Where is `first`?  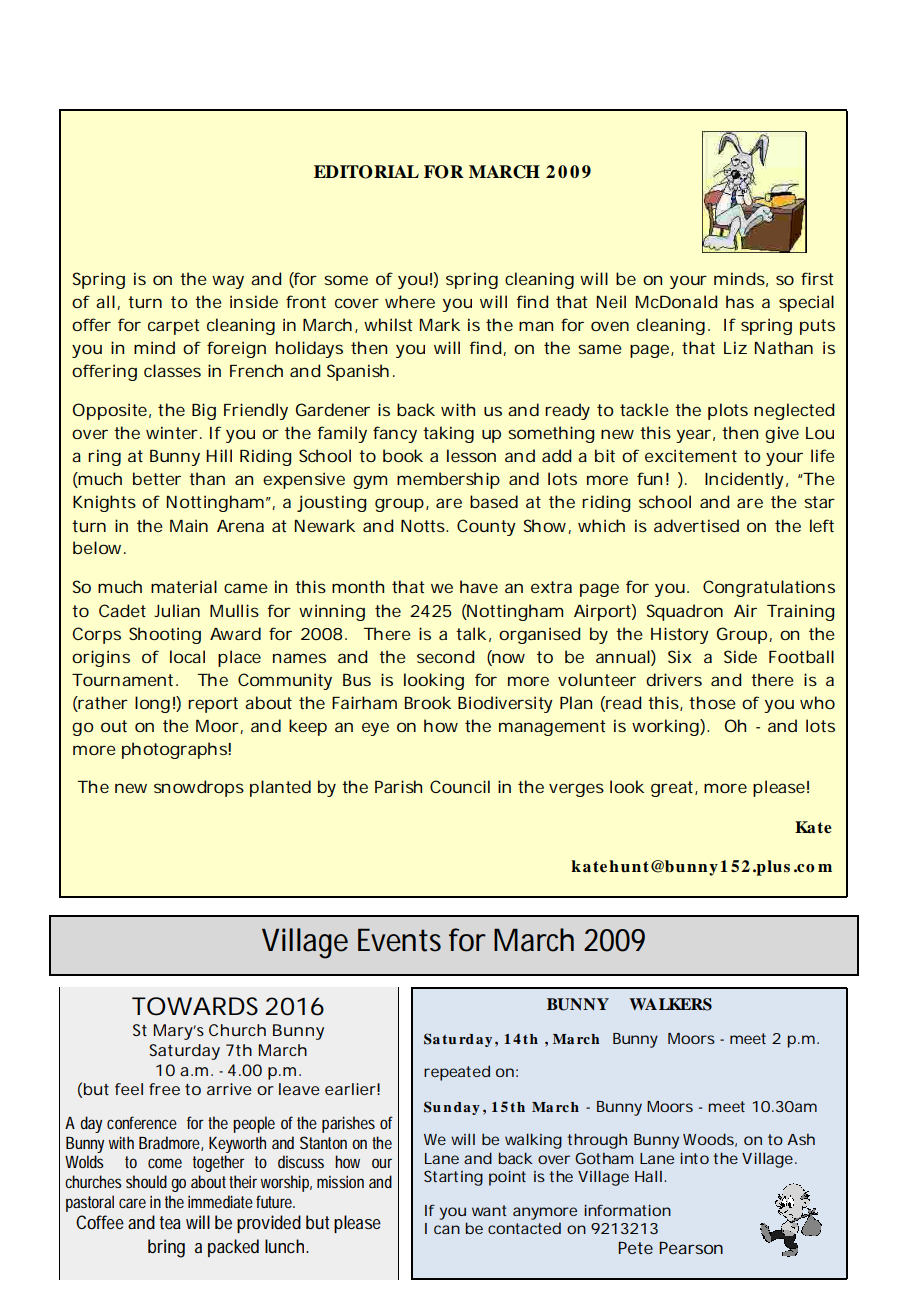 first is located at coordinates (817, 278).
